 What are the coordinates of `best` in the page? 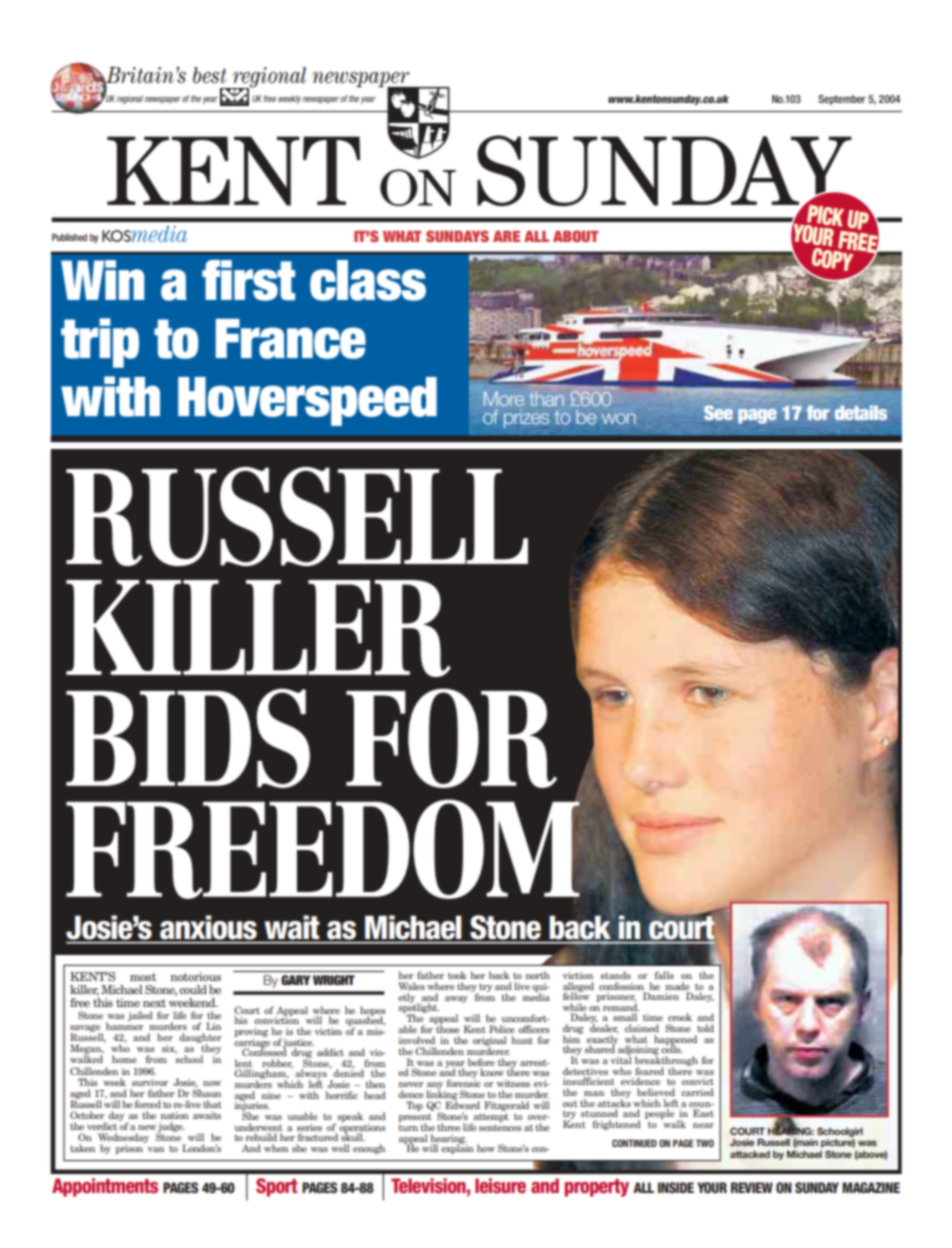 It's located at (210, 75).
